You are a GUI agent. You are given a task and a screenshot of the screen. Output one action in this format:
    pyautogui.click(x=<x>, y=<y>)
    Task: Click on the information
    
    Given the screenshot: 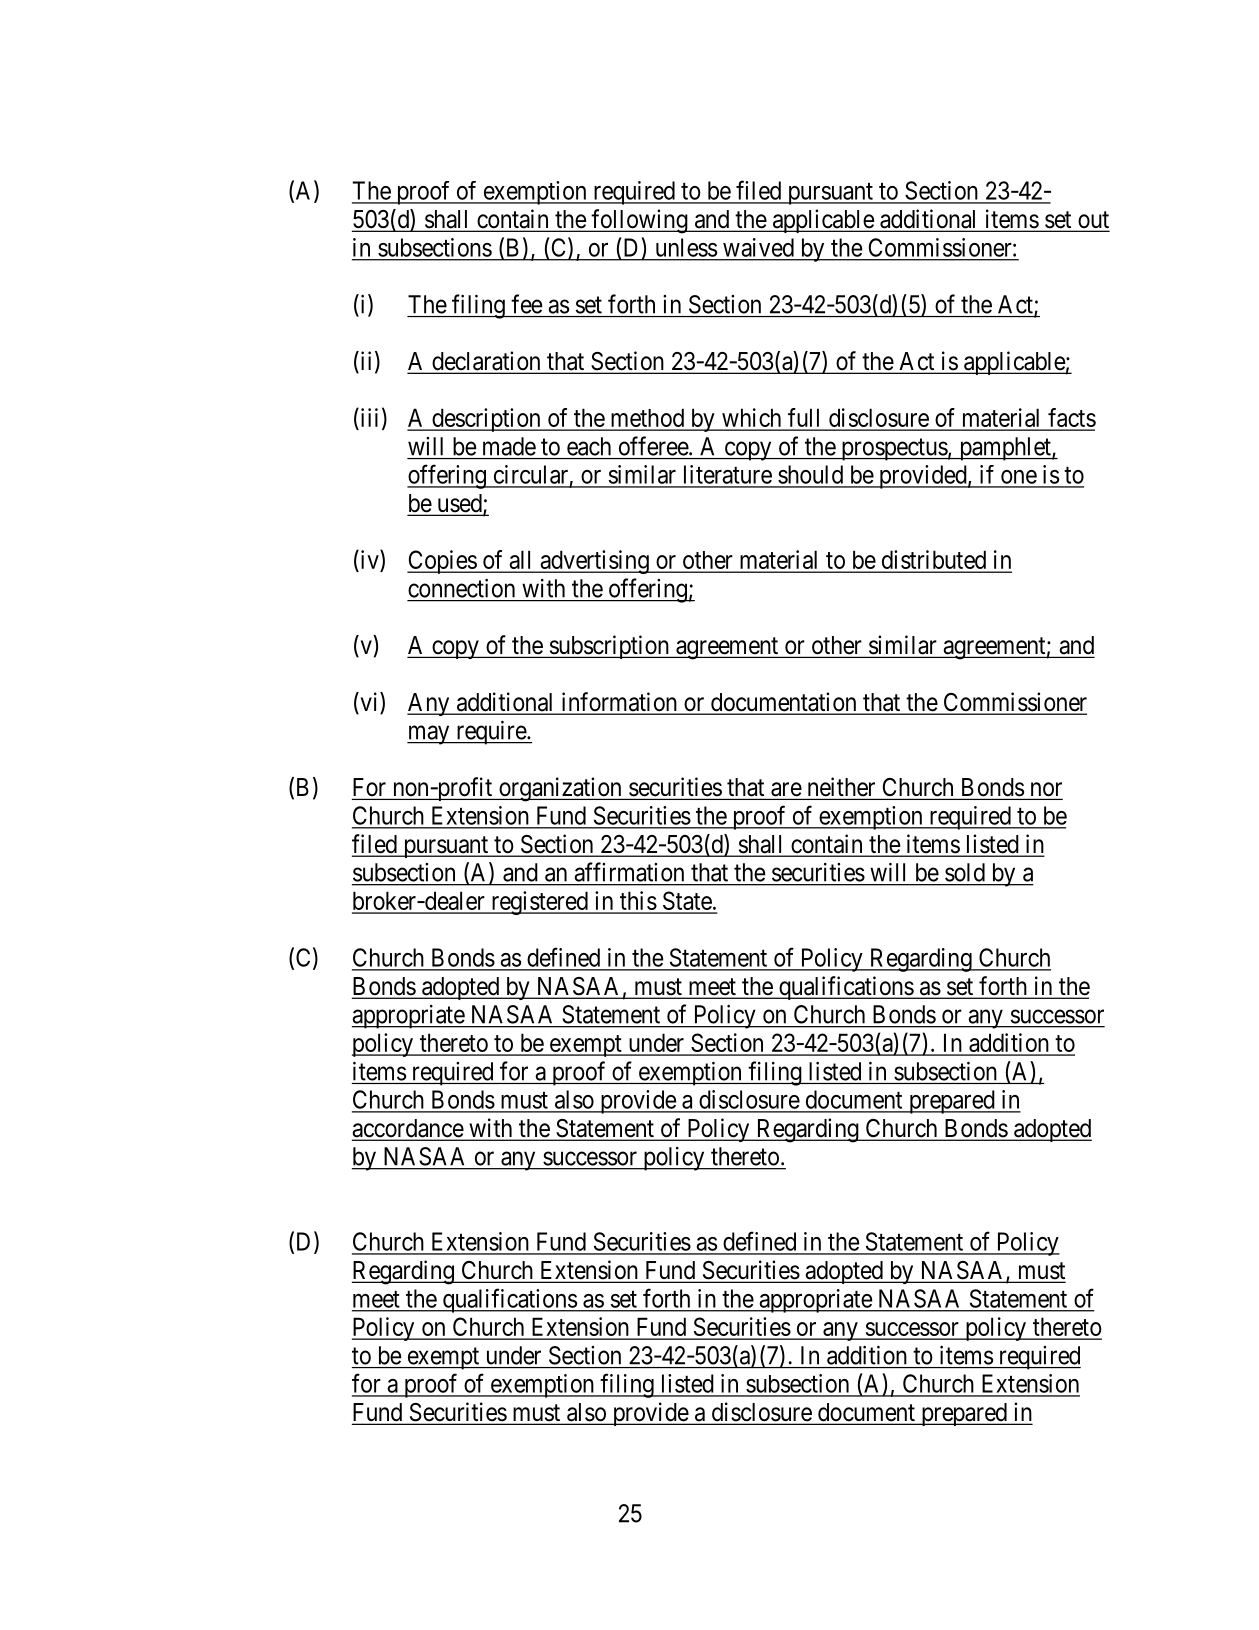 What is the action you would take?
    pyautogui.click(x=619, y=703)
